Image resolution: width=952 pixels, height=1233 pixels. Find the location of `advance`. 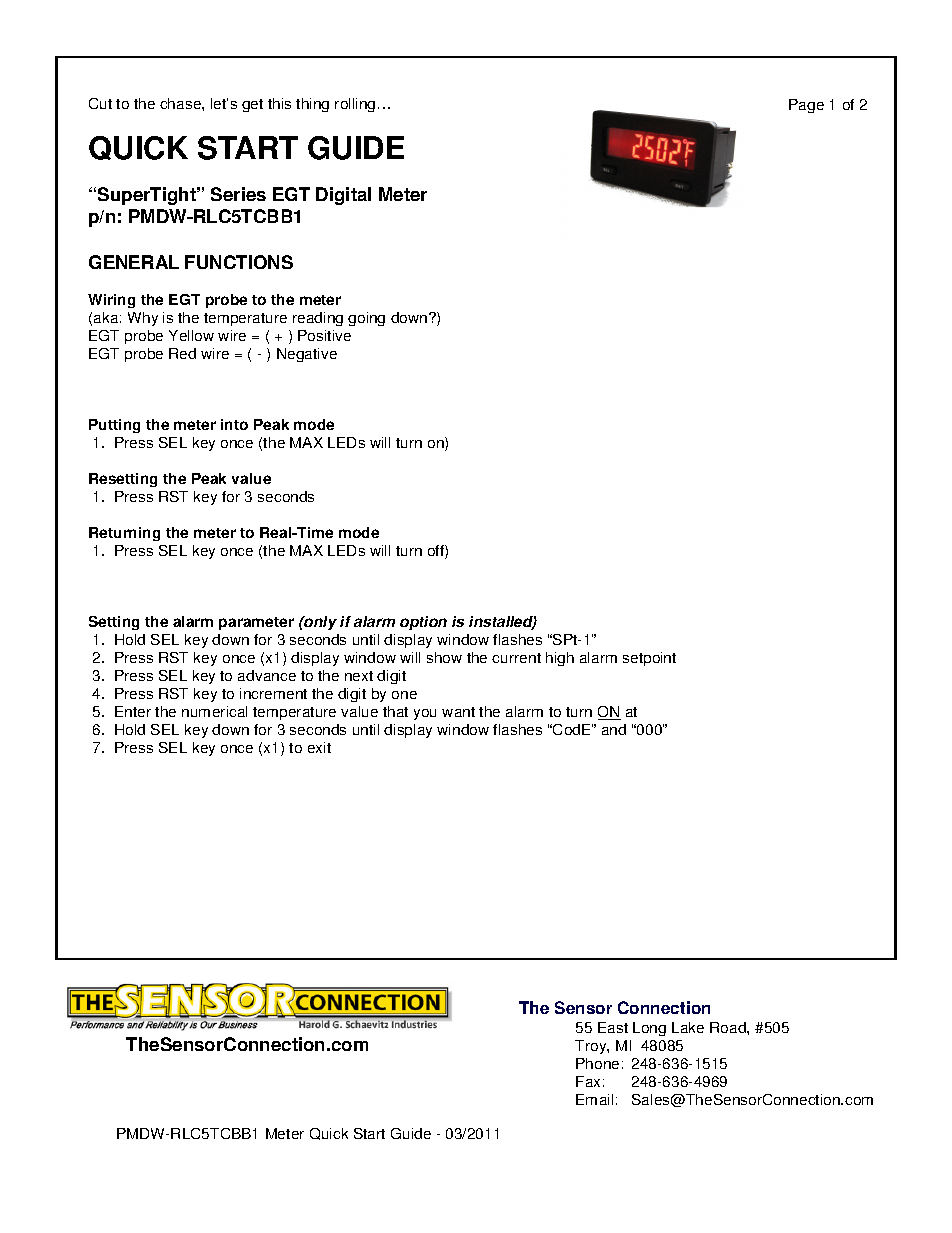

advance is located at coordinates (267, 675).
